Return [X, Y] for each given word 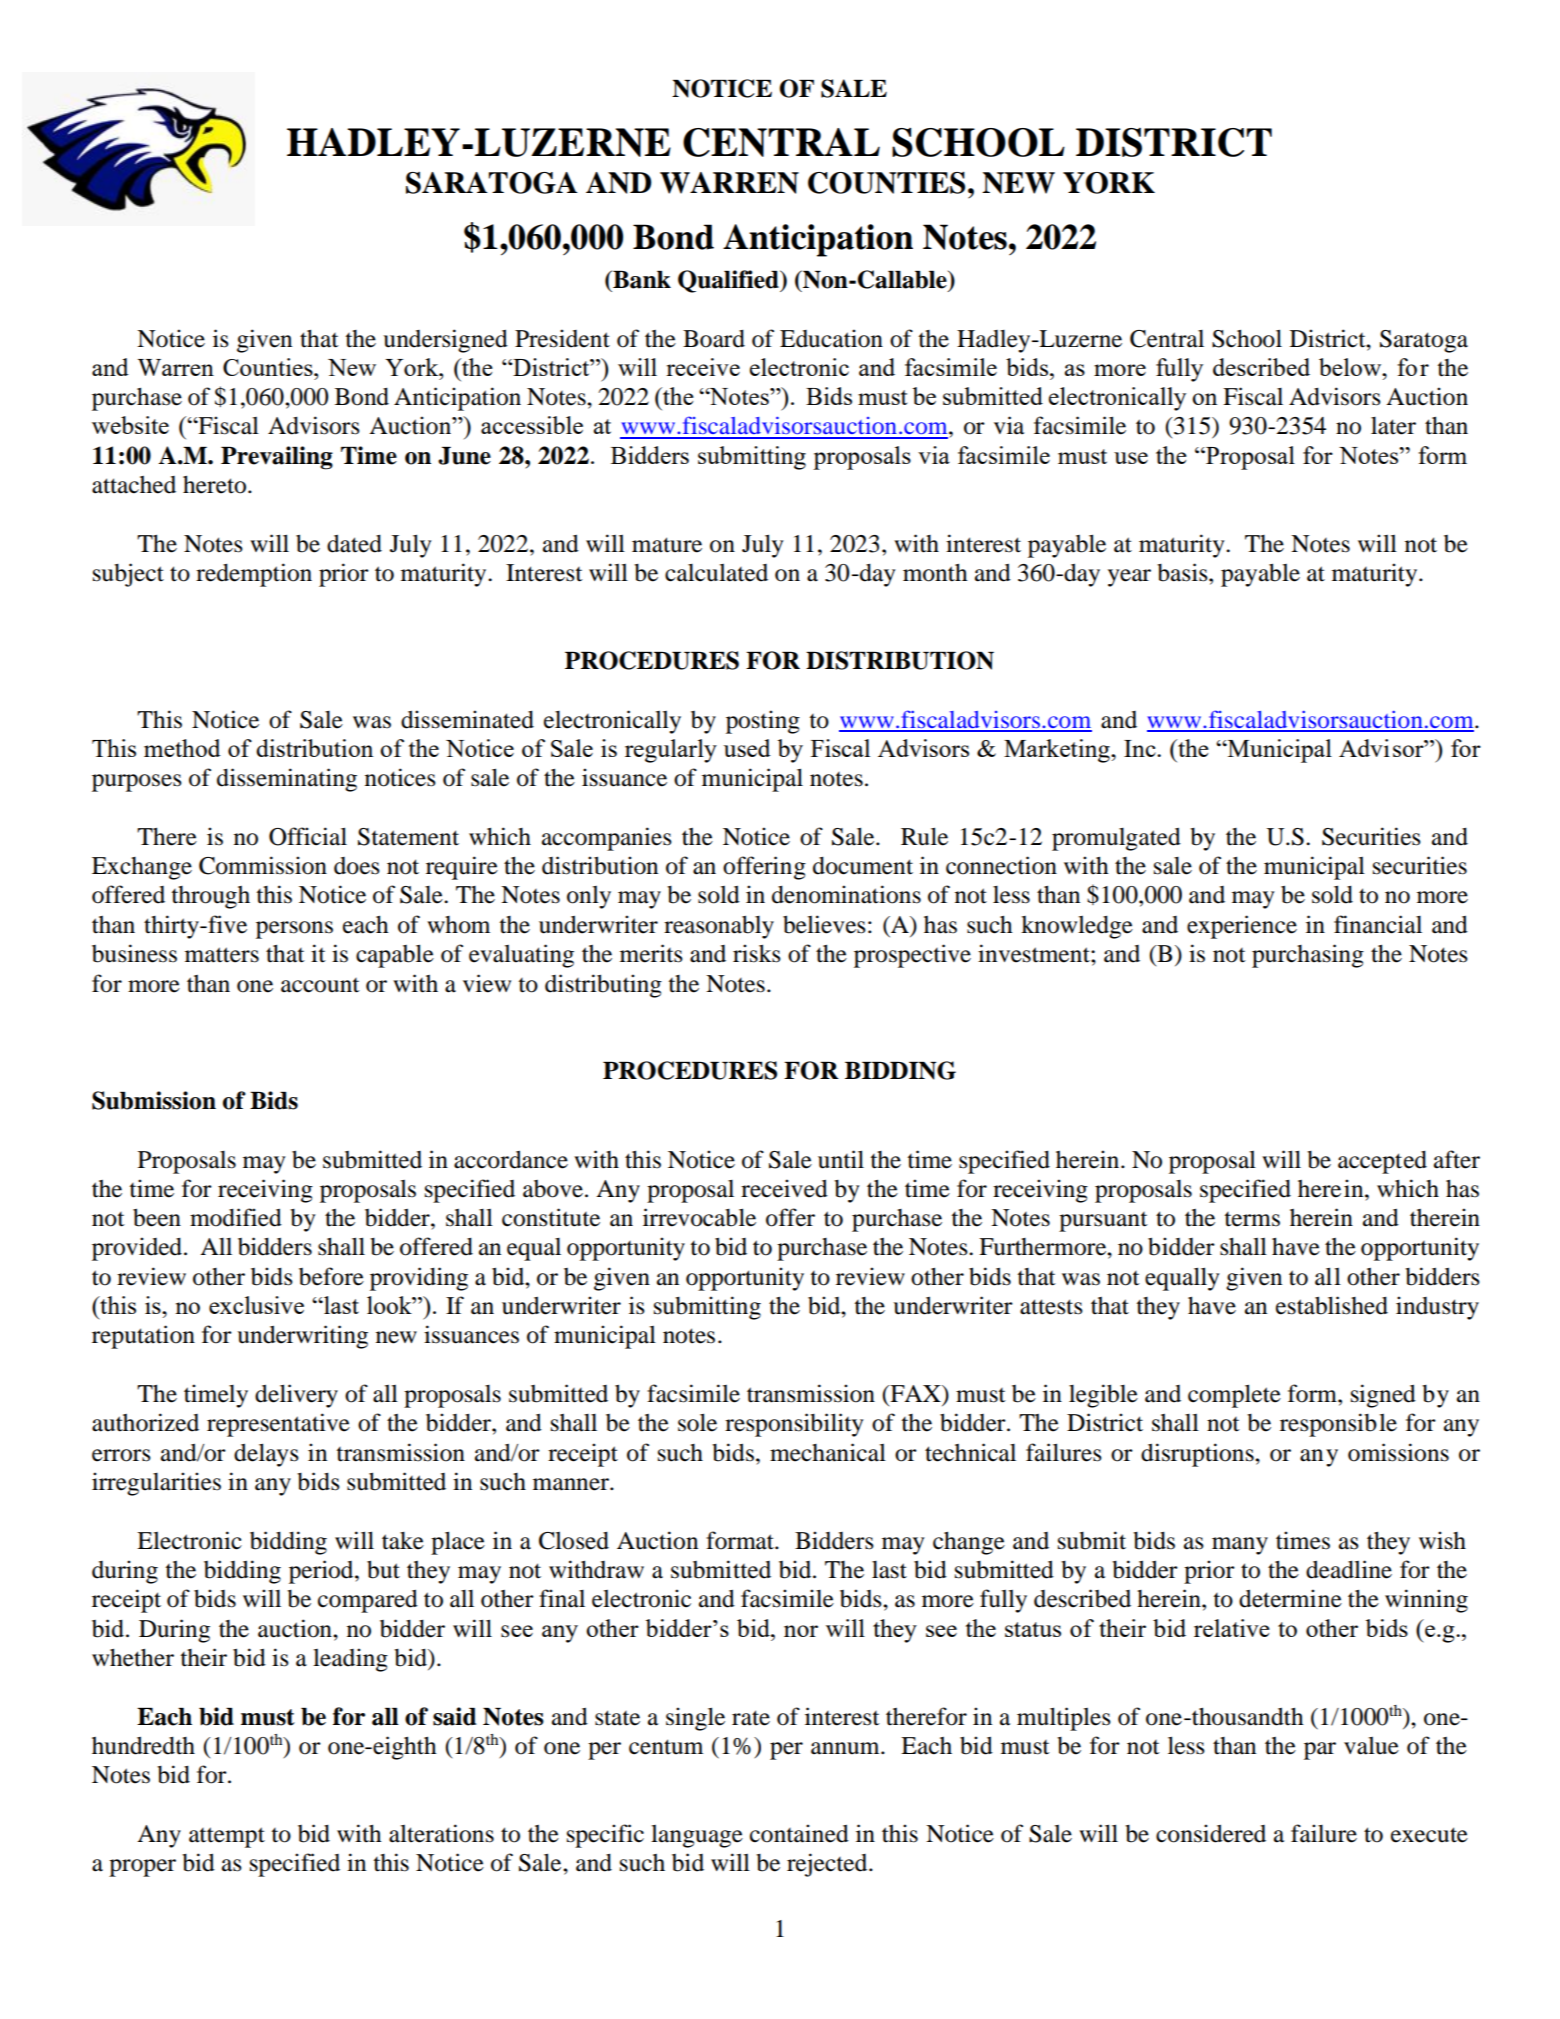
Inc [1141, 748]
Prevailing [277, 458]
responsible [1338, 1425]
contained [799, 1833]
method [182, 748]
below [1351, 367]
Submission [154, 1100]
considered [1211, 1833]
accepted [1382, 1162]
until [841, 1159]
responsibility [794, 1425]
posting [763, 722]
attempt [227, 1837]
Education [831, 338]
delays [266, 1455]
